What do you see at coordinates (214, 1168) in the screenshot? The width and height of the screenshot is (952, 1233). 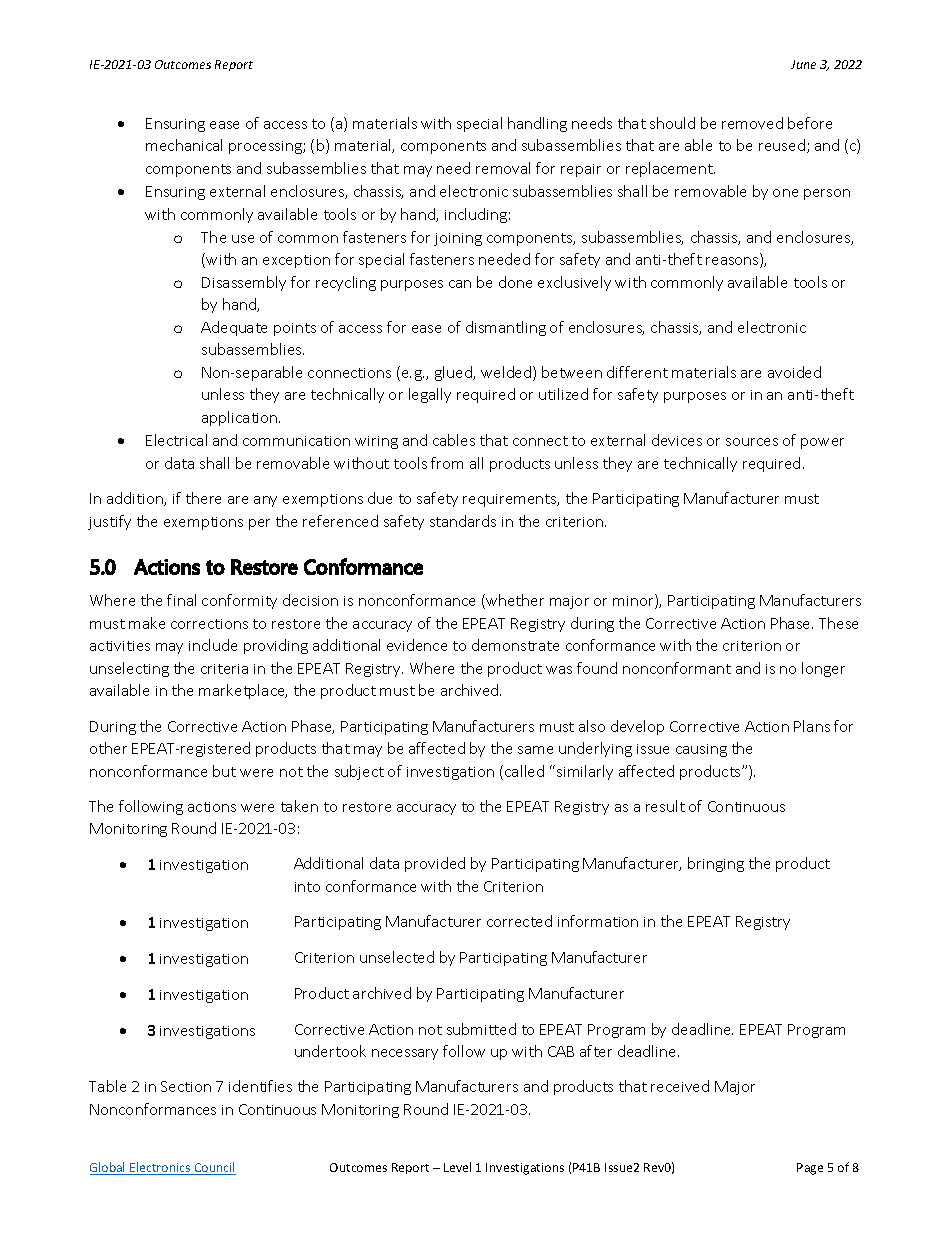 I see `Council` at bounding box center [214, 1168].
